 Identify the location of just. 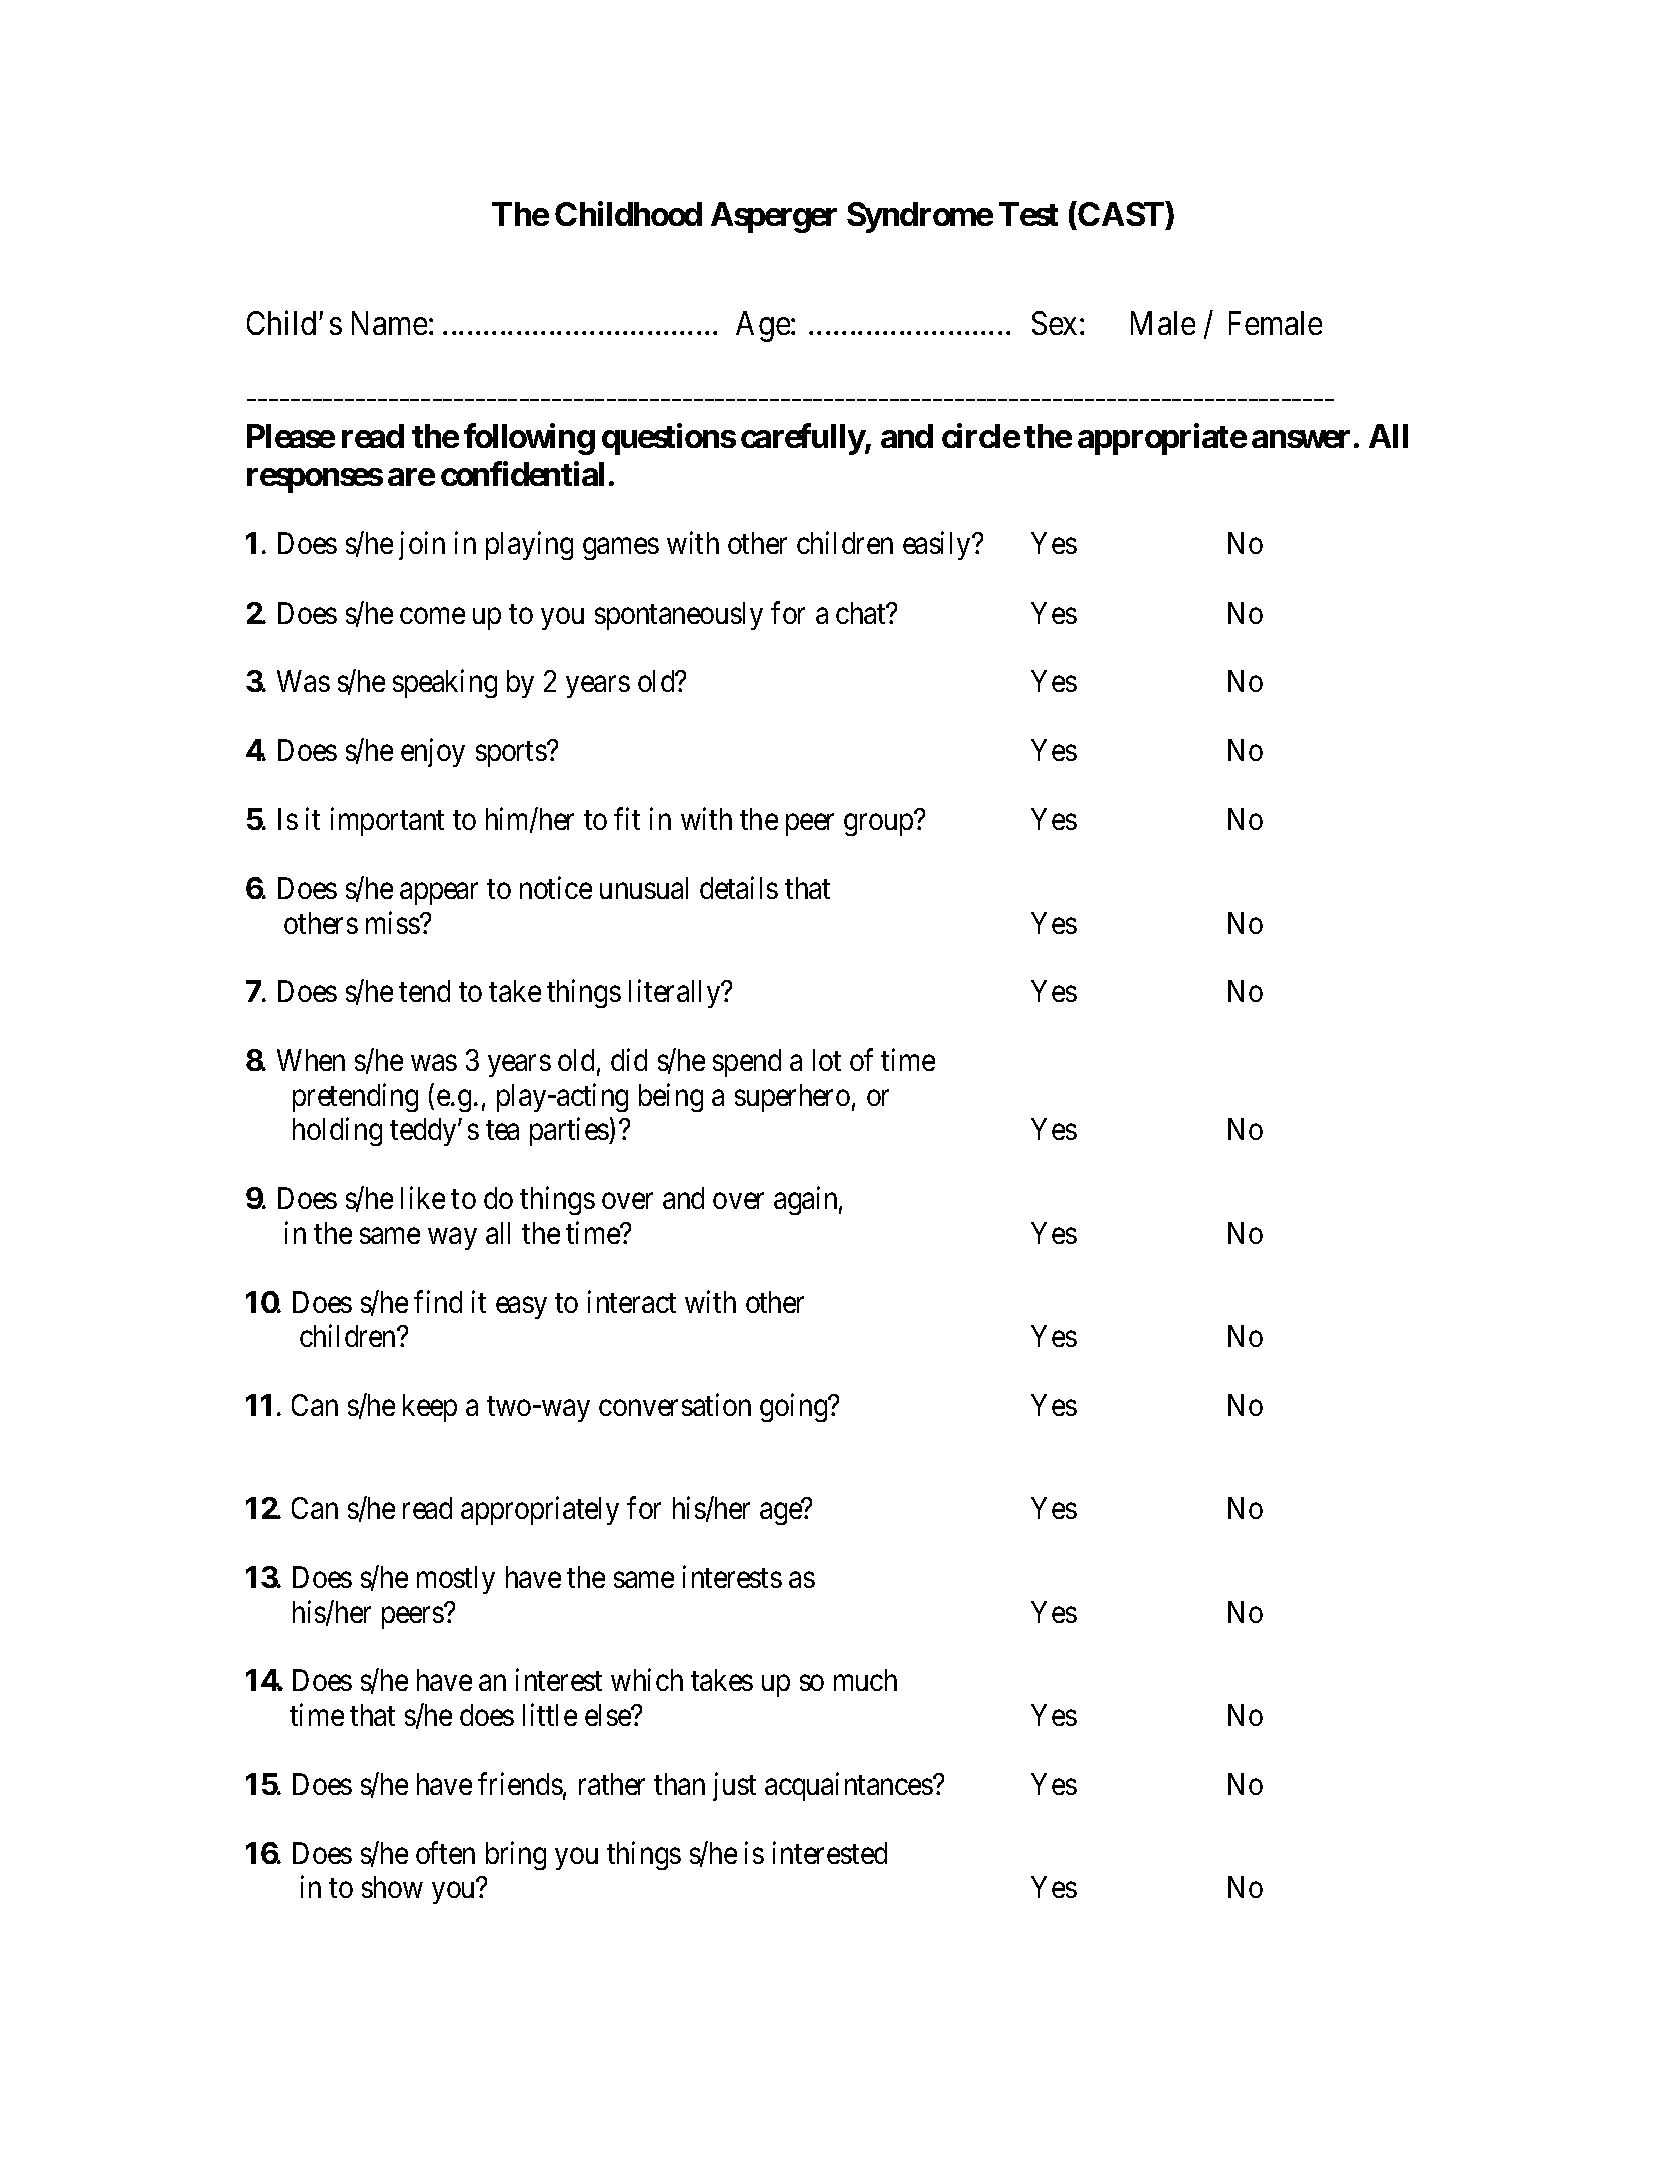
(734, 1786).
